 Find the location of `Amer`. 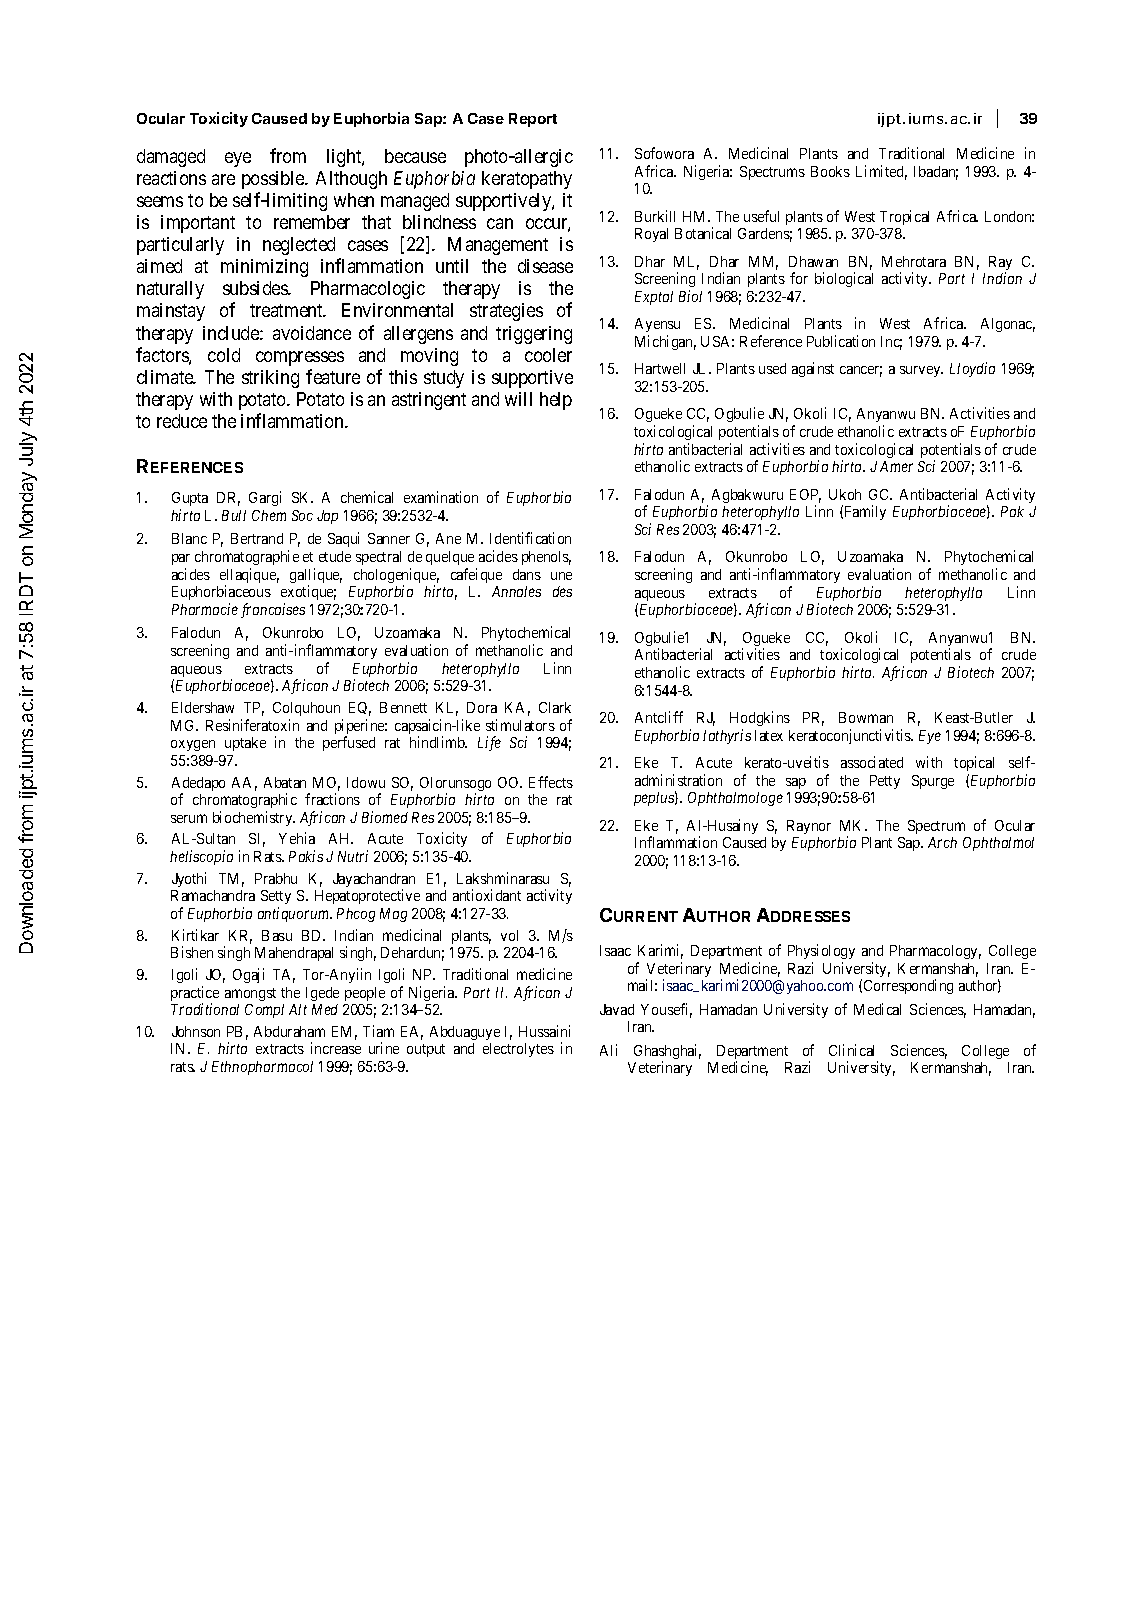

Amer is located at coordinates (896, 466).
